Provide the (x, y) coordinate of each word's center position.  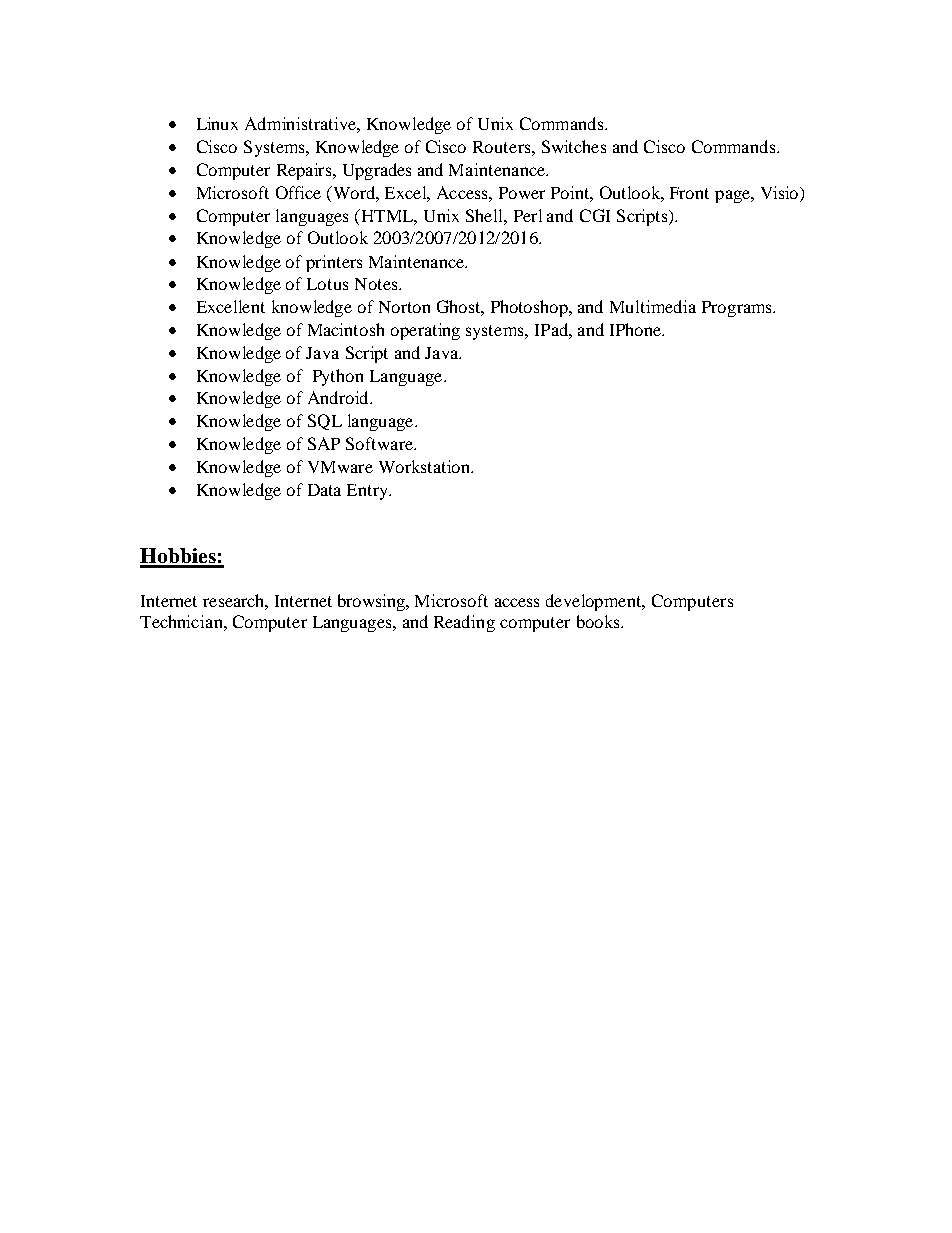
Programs (738, 309)
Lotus (327, 284)
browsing (372, 602)
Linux (217, 123)
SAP (324, 443)
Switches (574, 146)
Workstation (425, 466)
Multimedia (653, 306)
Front (689, 193)
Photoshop (530, 308)
